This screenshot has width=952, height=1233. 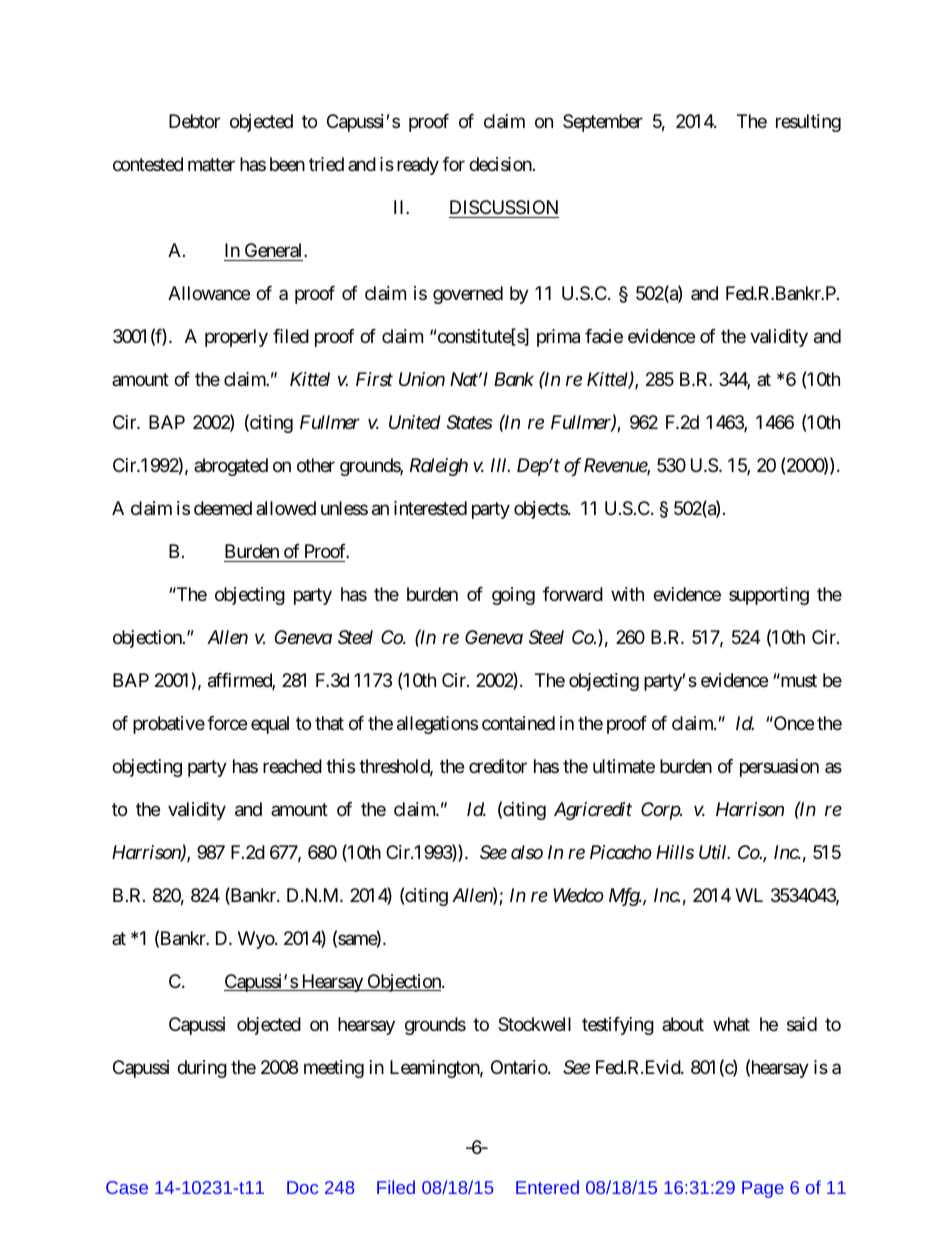 I want to click on Doc, so click(x=302, y=1187).
